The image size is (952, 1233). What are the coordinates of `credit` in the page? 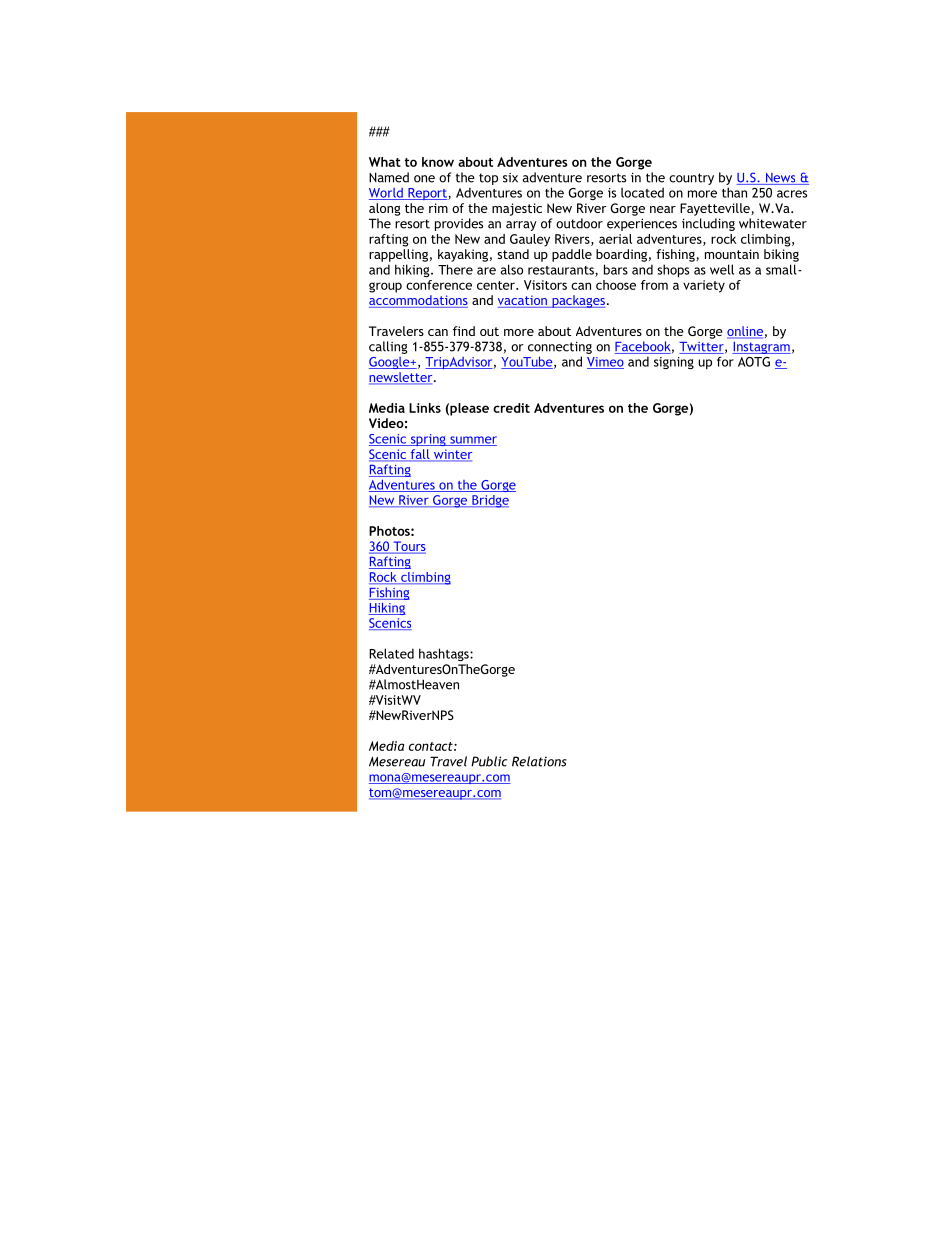 It's located at (511, 408).
